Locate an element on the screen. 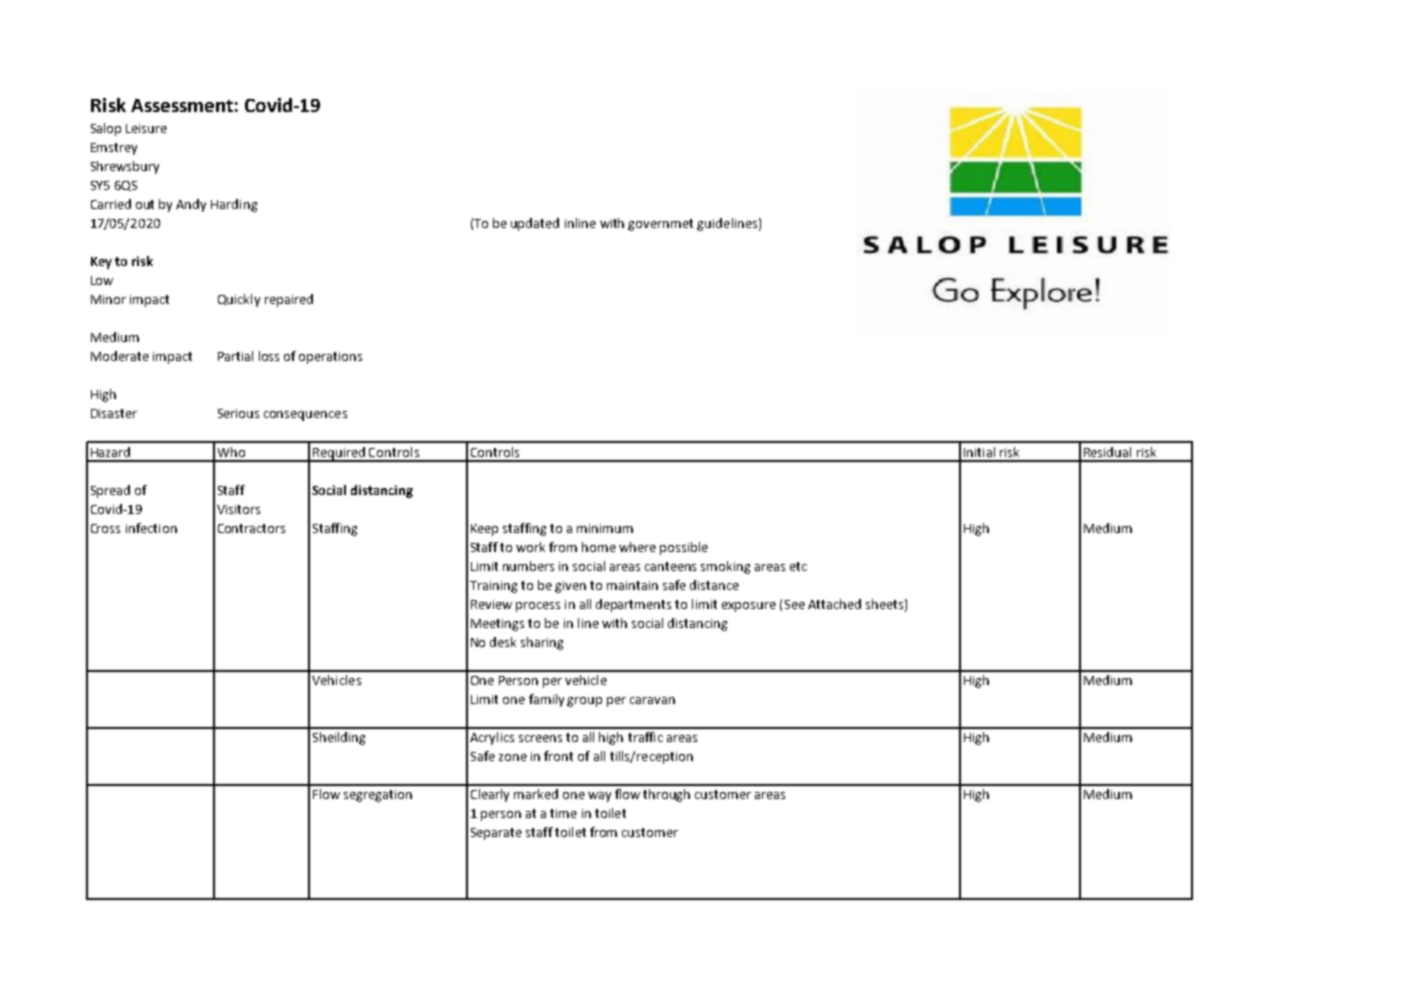 This screenshot has height=1004, width=1419. updated is located at coordinates (535, 224).
